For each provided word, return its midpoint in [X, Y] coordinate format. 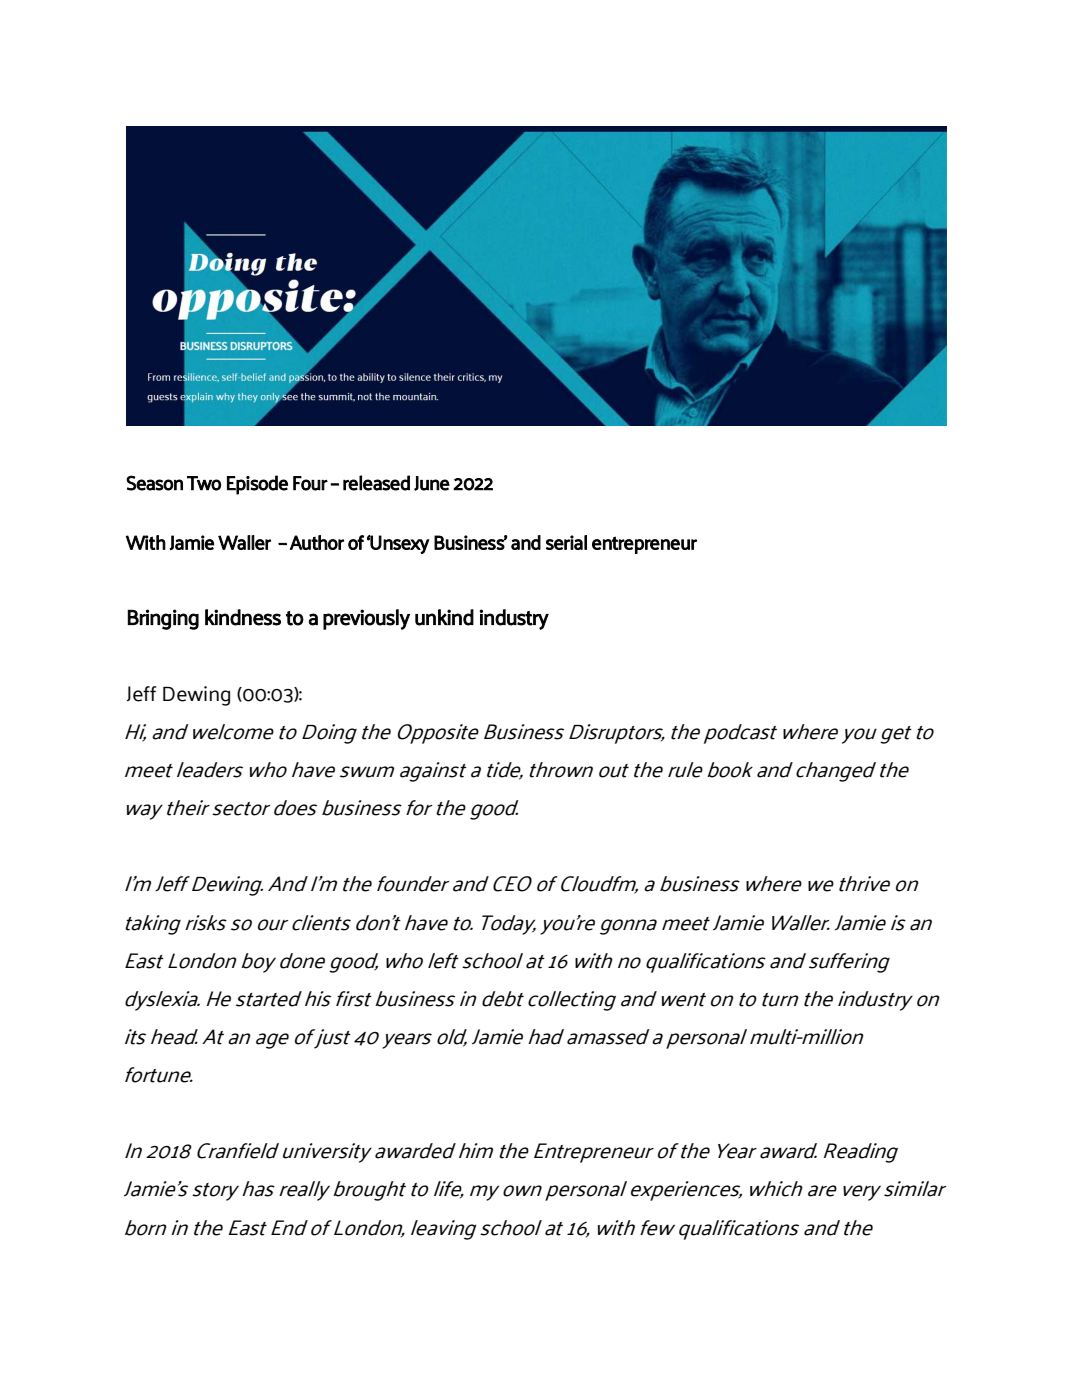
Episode [257, 485]
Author [317, 542]
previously [366, 619]
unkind [444, 617]
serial [566, 542]
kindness [243, 617]
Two [204, 483]
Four [310, 483]
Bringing [163, 619]
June [432, 483]
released [376, 483]
